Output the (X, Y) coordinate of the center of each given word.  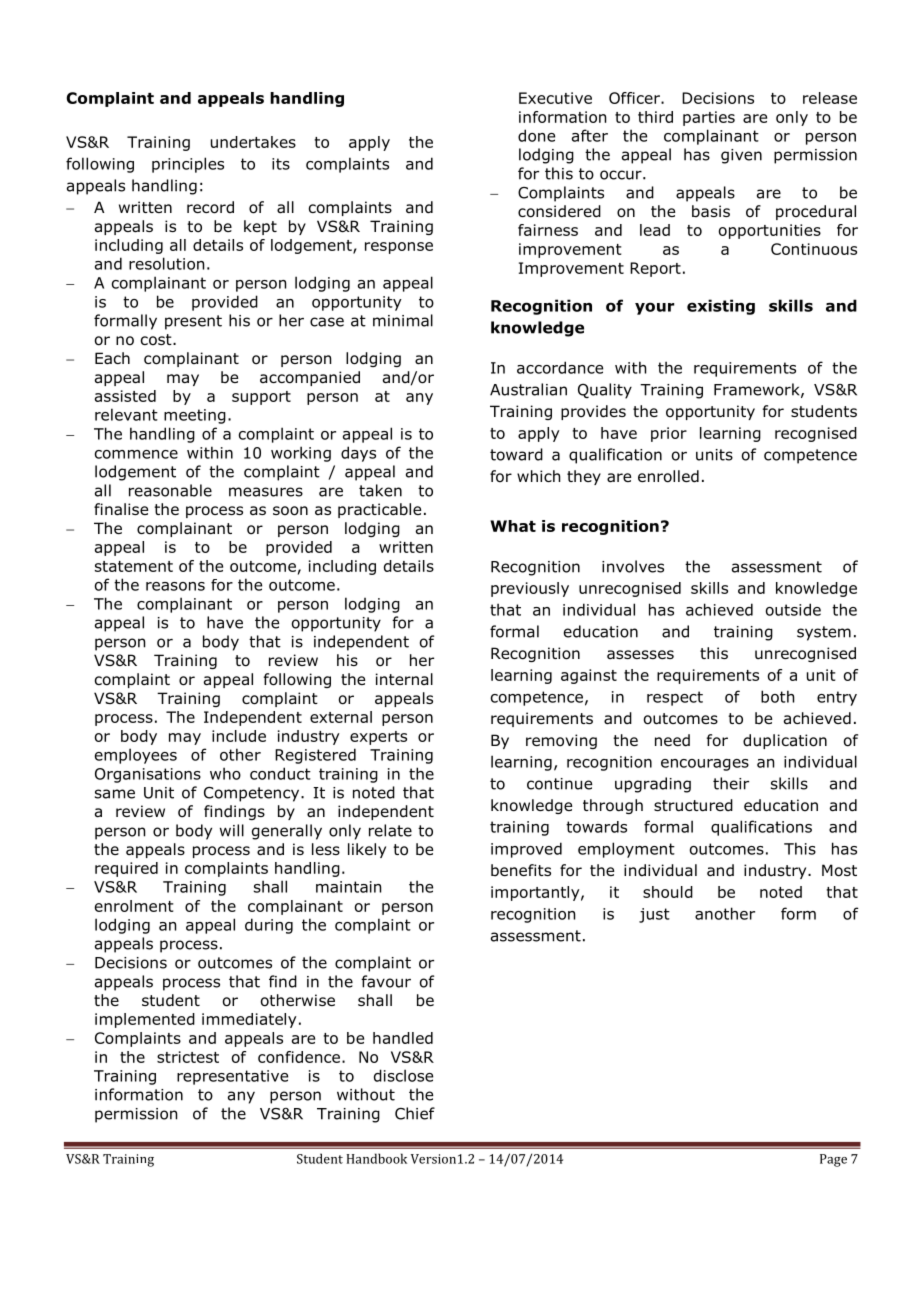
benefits (521, 870)
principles (188, 165)
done (536, 135)
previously (530, 589)
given (741, 156)
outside (793, 609)
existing (721, 307)
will (232, 830)
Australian (528, 389)
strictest (188, 1057)
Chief (415, 1113)
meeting (195, 416)
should (668, 892)
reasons (175, 586)
